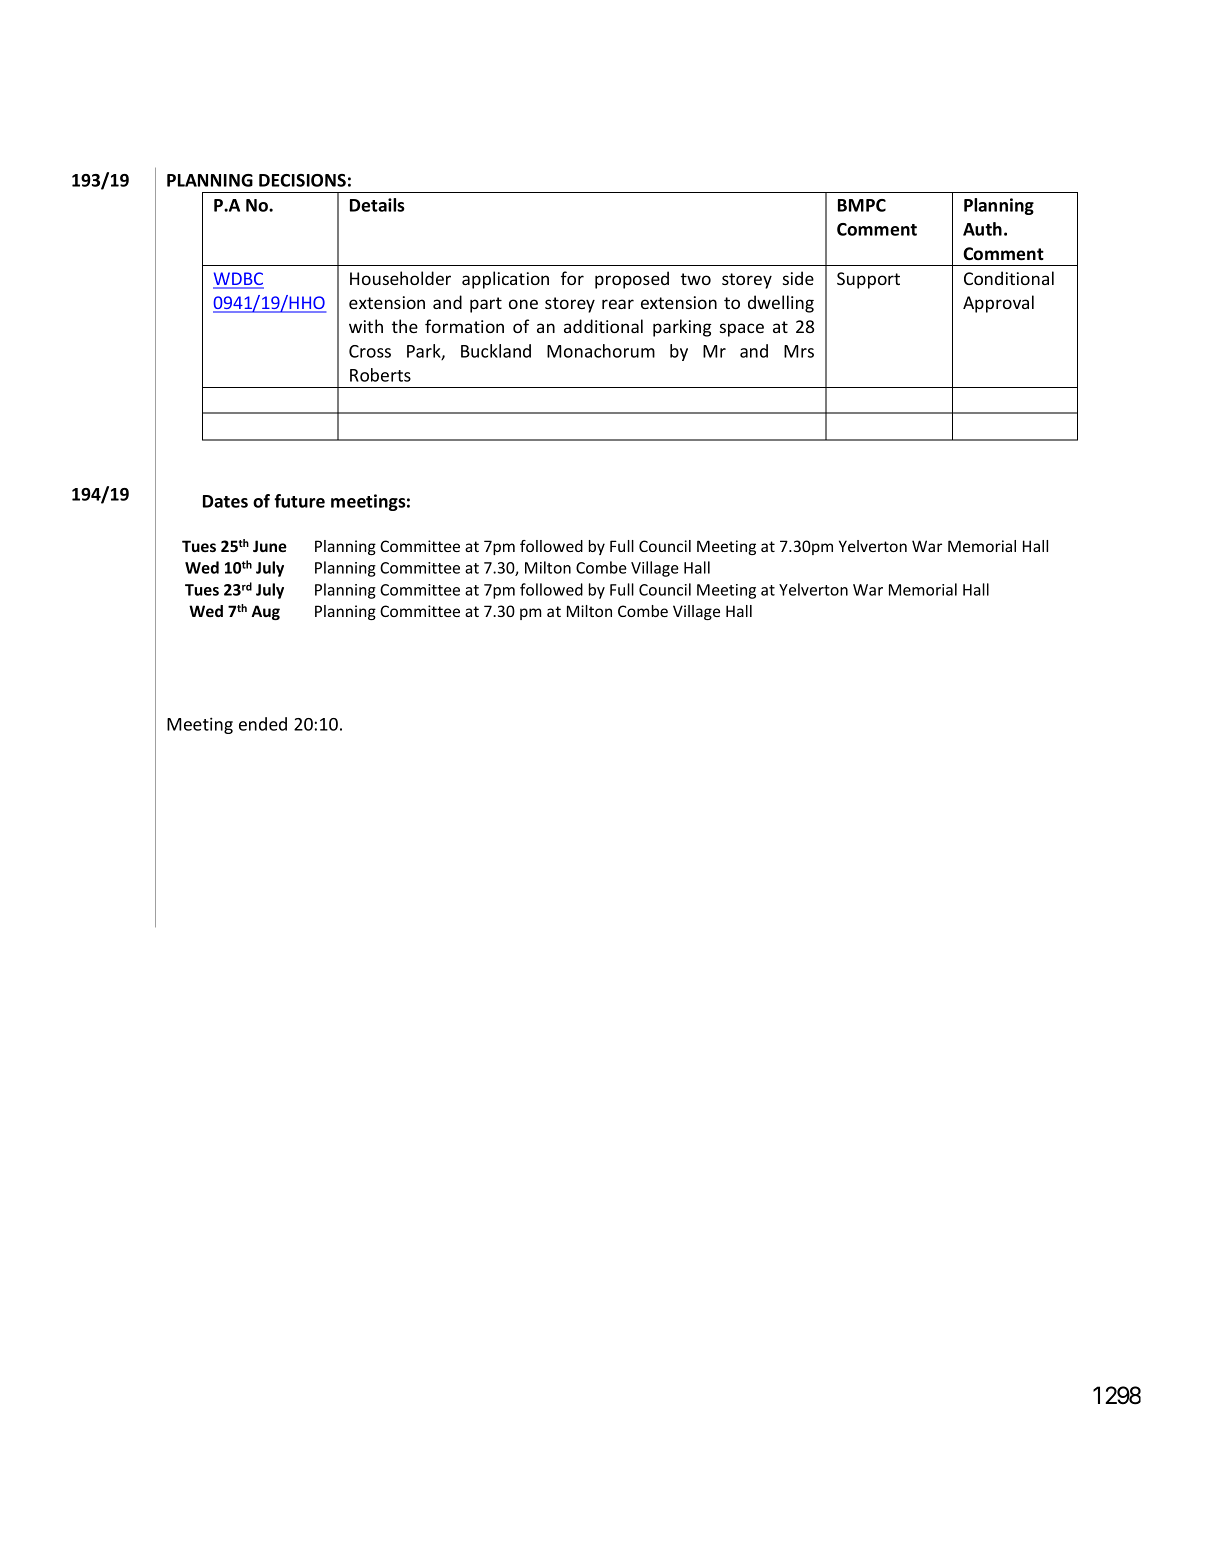  I want to click on Mrs, so click(799, 351).
